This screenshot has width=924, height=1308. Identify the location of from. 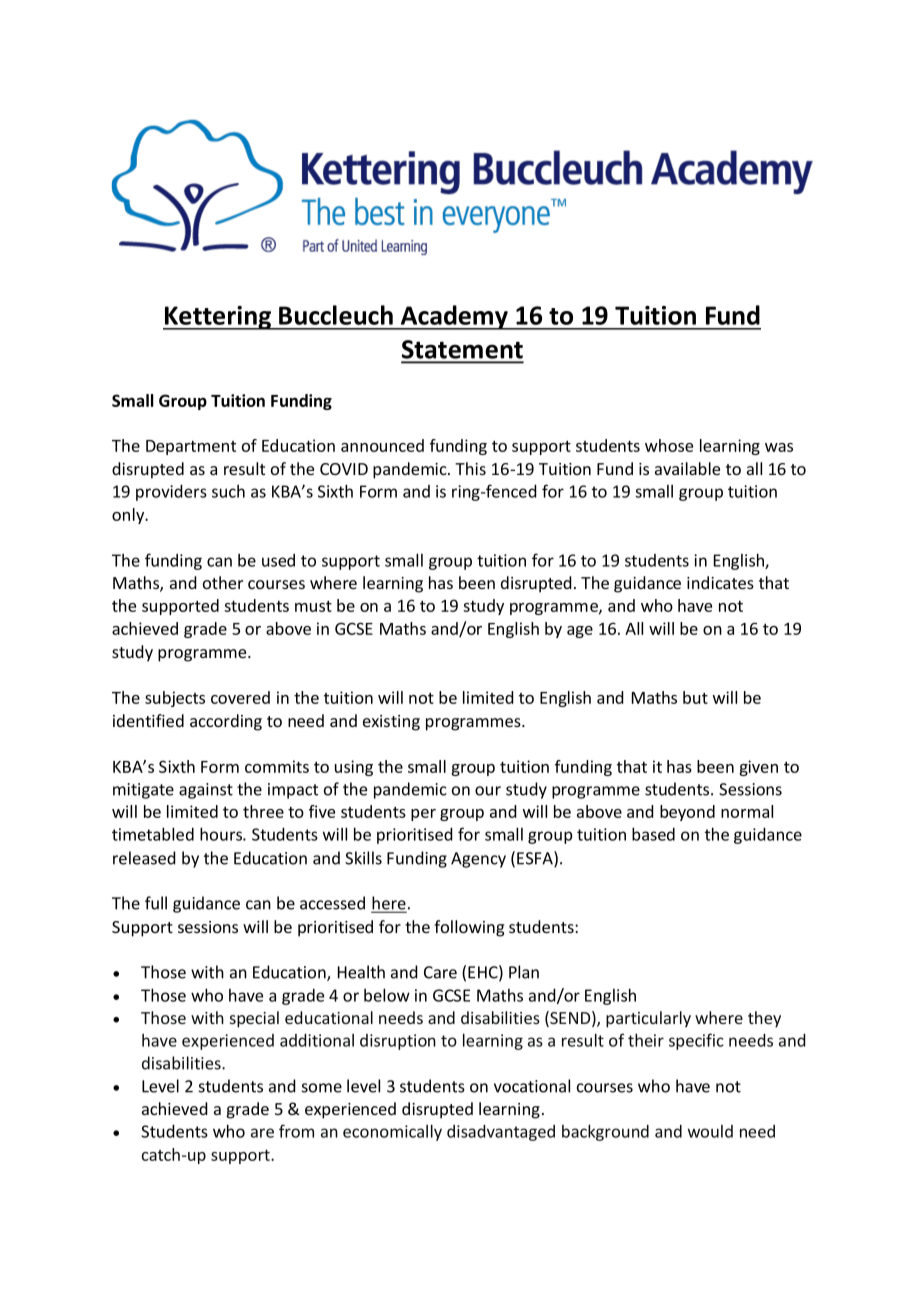
(296, 1131).
